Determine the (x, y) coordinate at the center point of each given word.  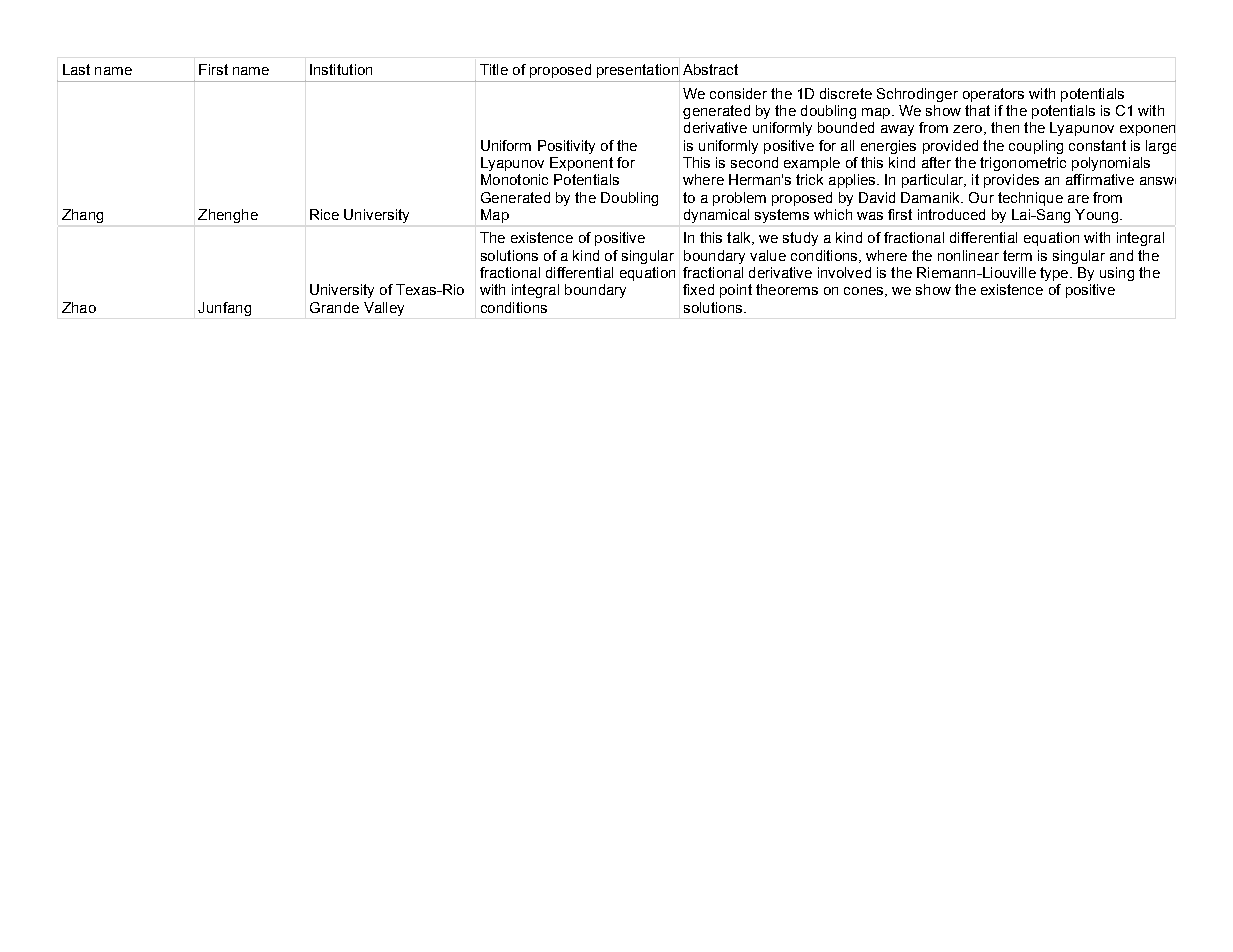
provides (1011, 181)
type (1055, 274)
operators (993, 95)
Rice (324, 214)
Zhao (79, 307)
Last (76, 69)
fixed (698, 289)
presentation (638, 72)
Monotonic (514, 179)
